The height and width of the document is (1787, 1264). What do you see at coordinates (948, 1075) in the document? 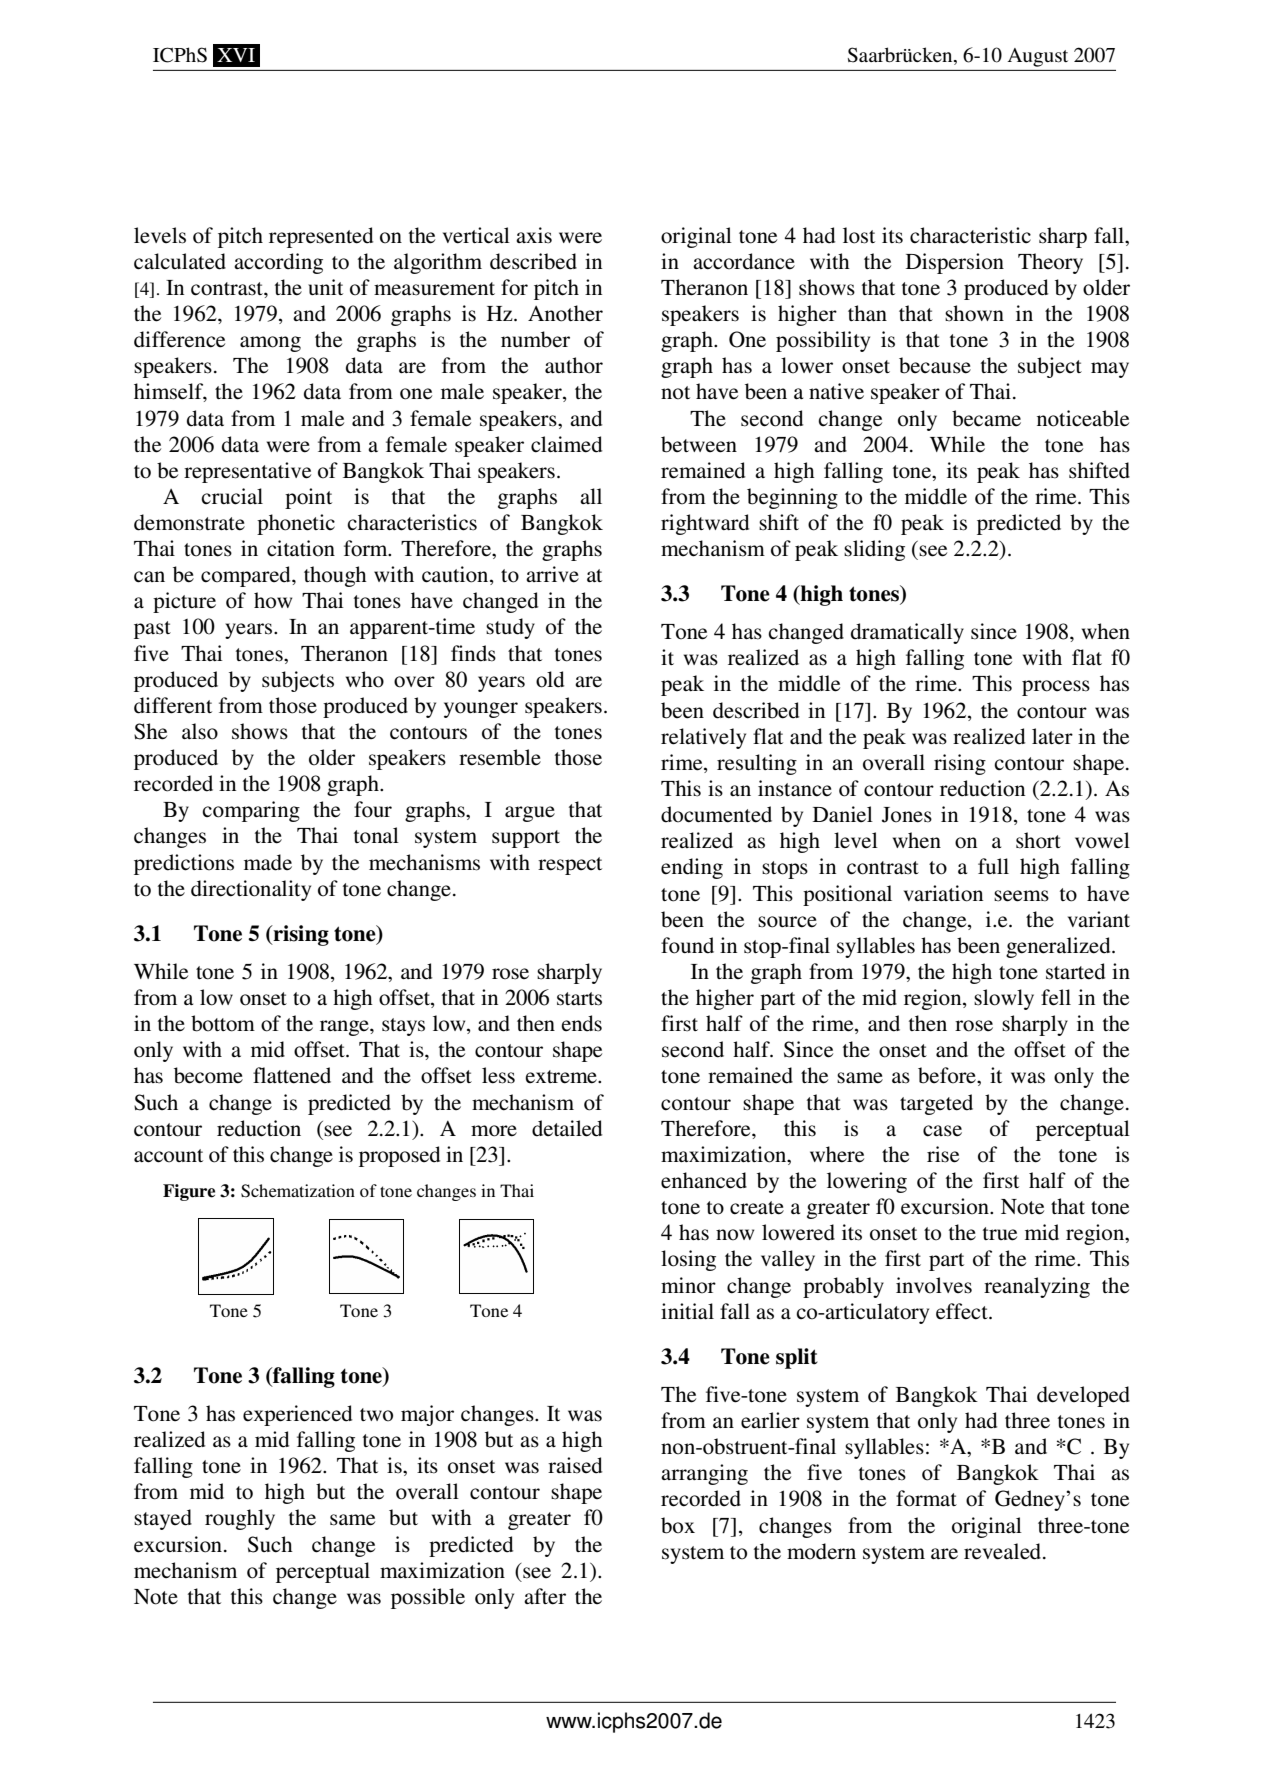
I see `before` at bounding box center [948, 1075].
